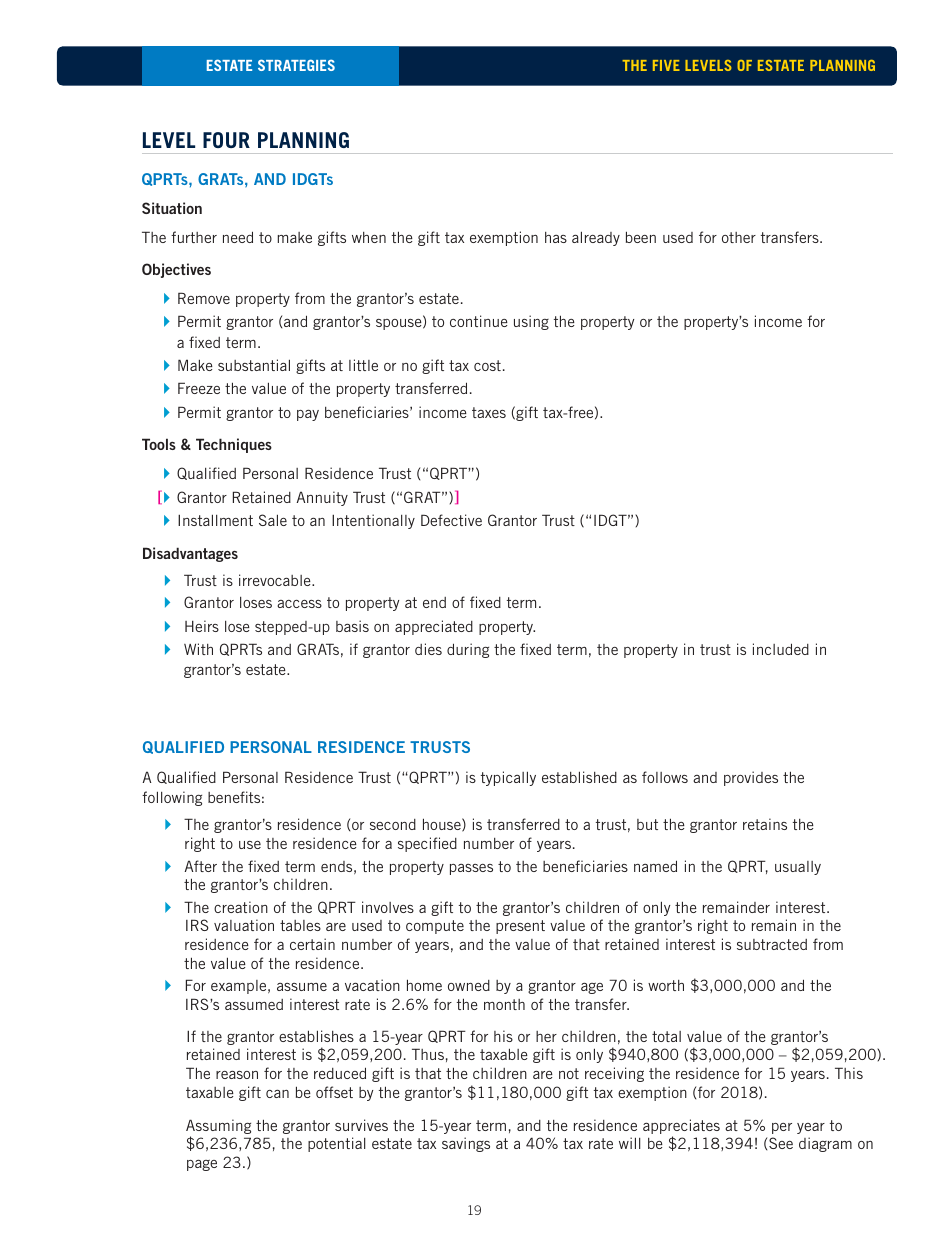 Image resolution: width=952 pixels, height=1233 pixels. What do you see at coordinates (202, 626) in the image?
I see `Heirs` at bounding box center [202, 626].
